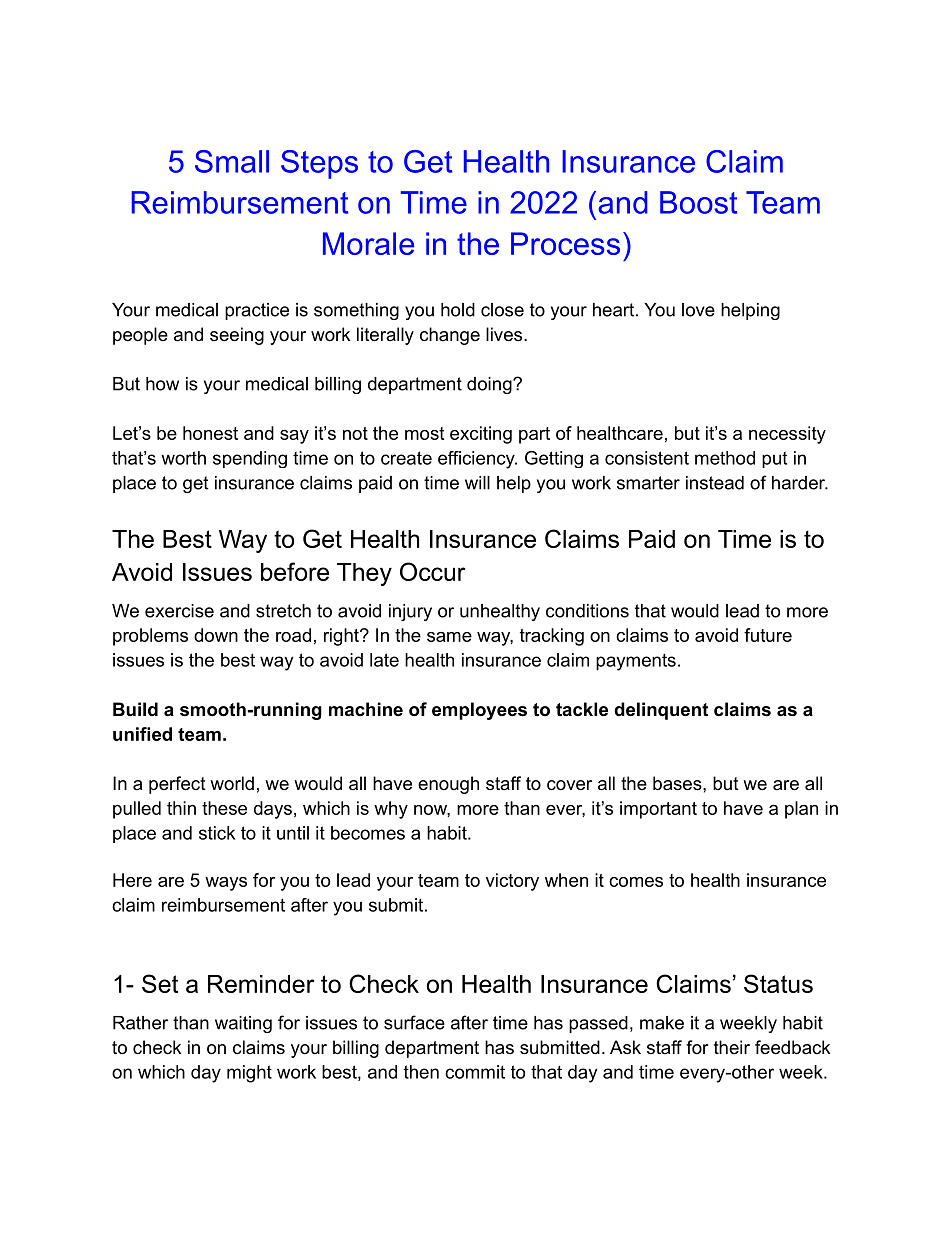 The height and width of the screenshot is (1233, 952). Describe the element at coordinates (449, 637) in the screenshot. I see `same` at that location.
